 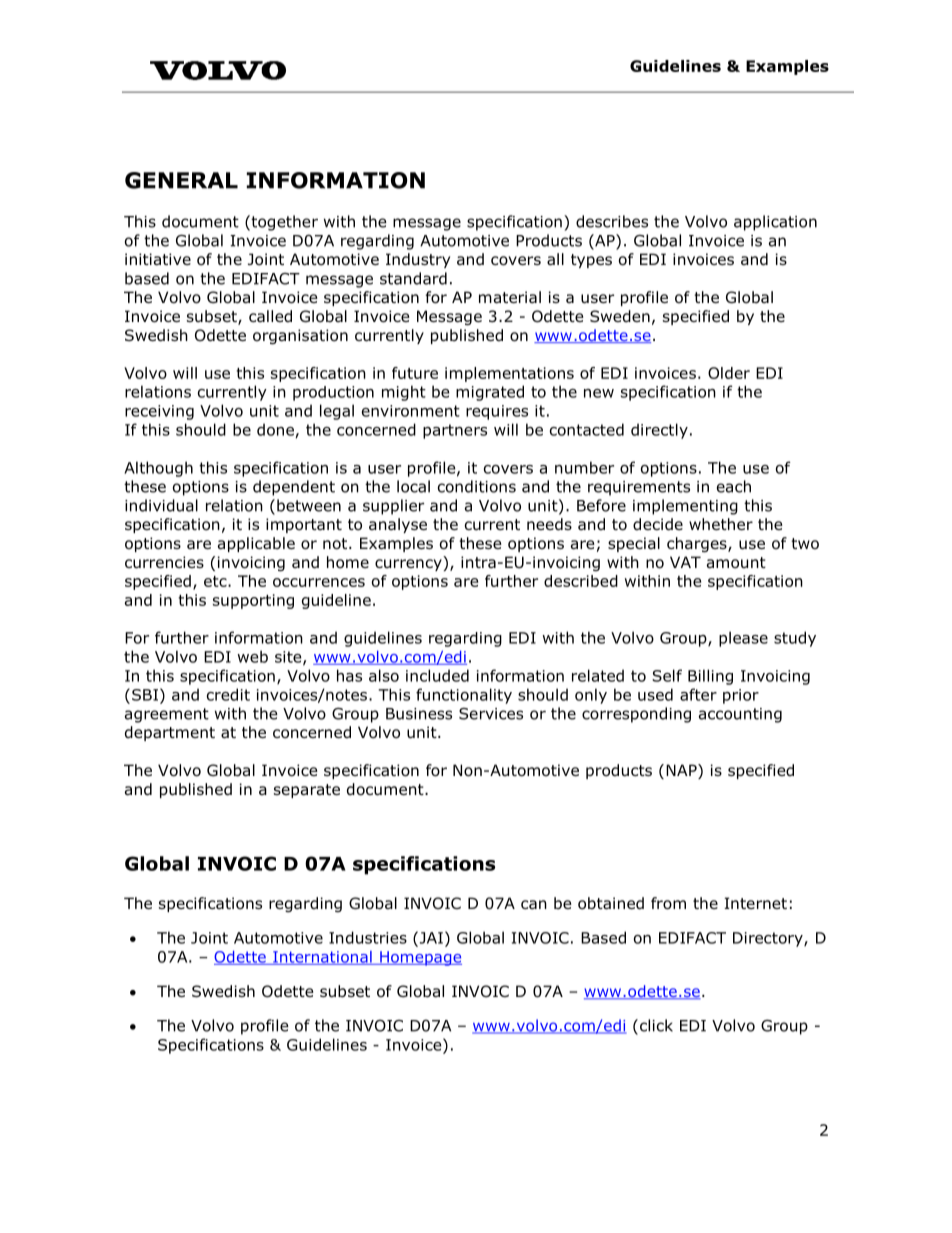 What do you see at coordinates (322, 958) in the screenshot?
I see `International` at bounding box center [322, 958].
